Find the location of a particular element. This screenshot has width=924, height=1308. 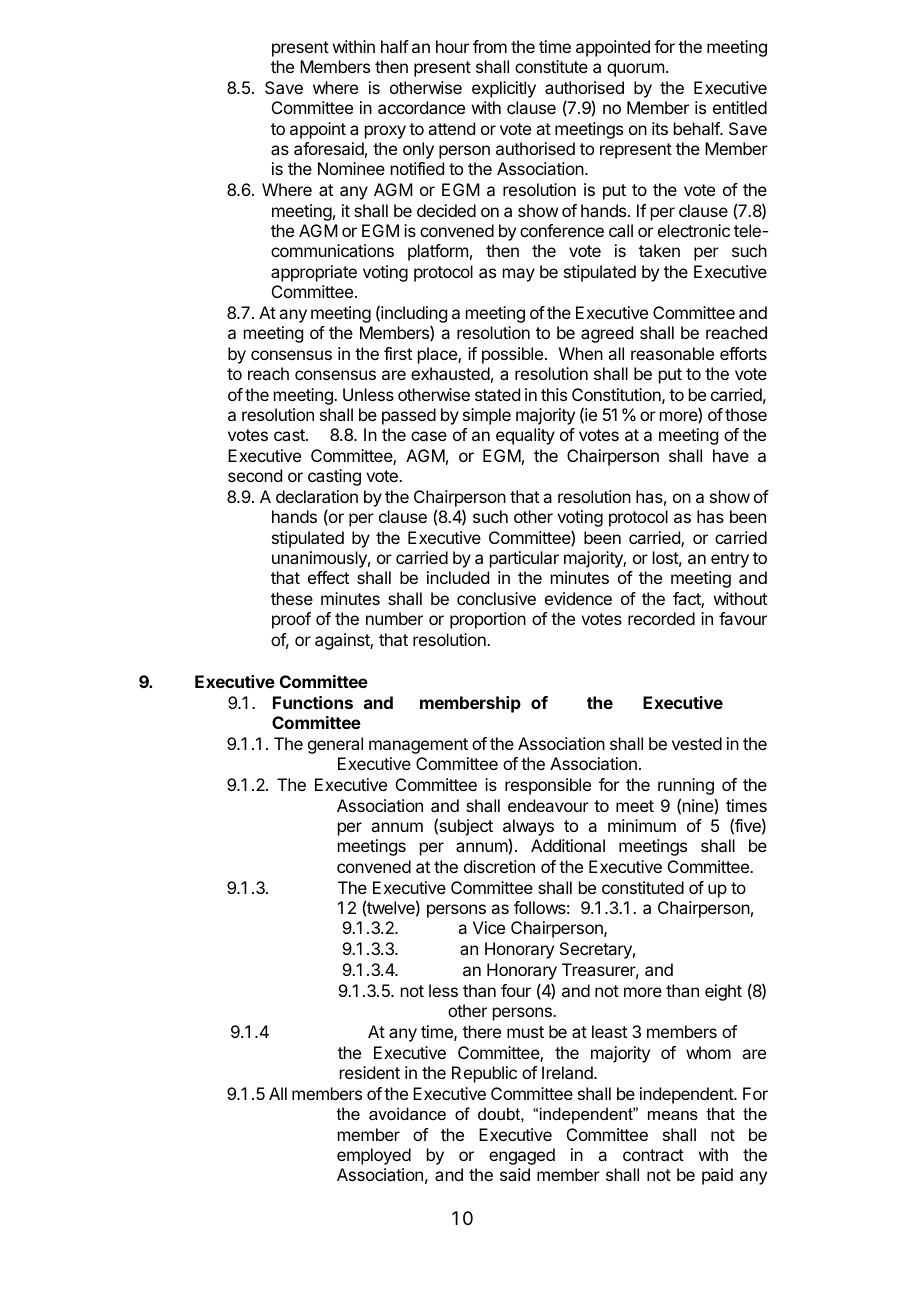

engaged is located at coordinates (522, 1156).
